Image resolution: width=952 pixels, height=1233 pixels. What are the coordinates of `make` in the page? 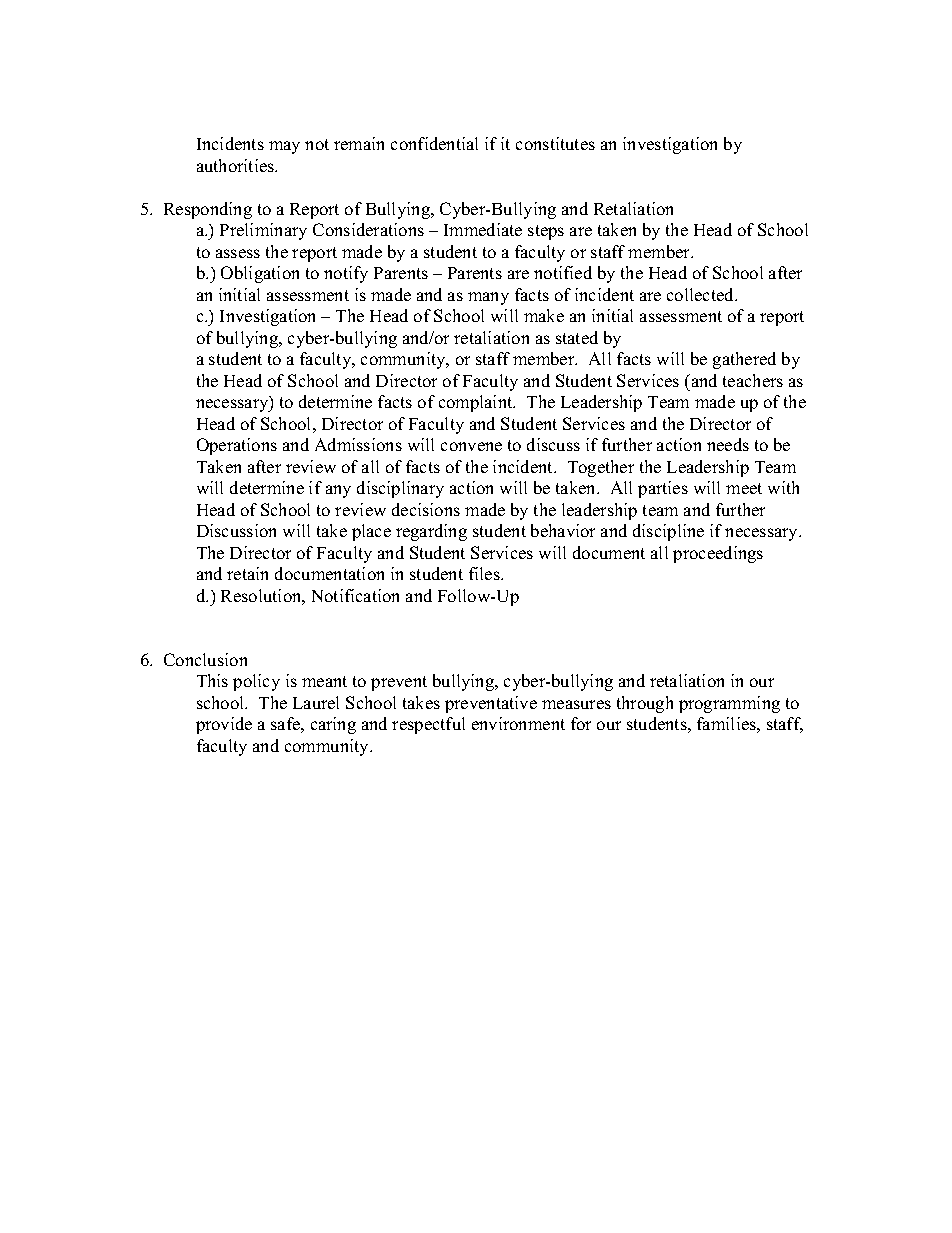 It's located at (544, 315).
